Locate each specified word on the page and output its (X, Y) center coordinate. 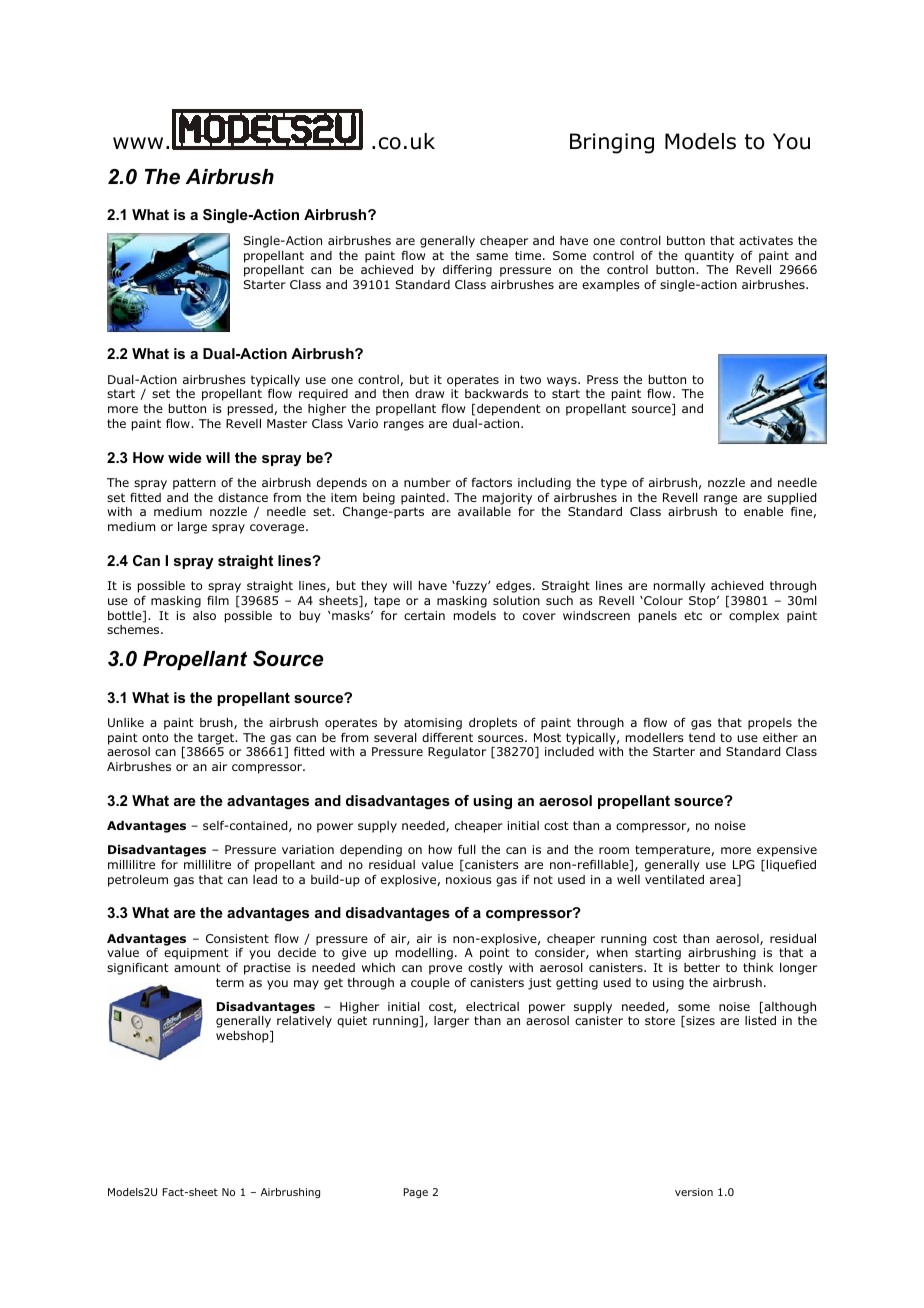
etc (693, 615)
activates (766, 240)
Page (415, 1193)
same (492, 256)
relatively (304, 1022)
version (694, 1192)
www (138, 143)
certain (424, 615)
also (204, 615)
